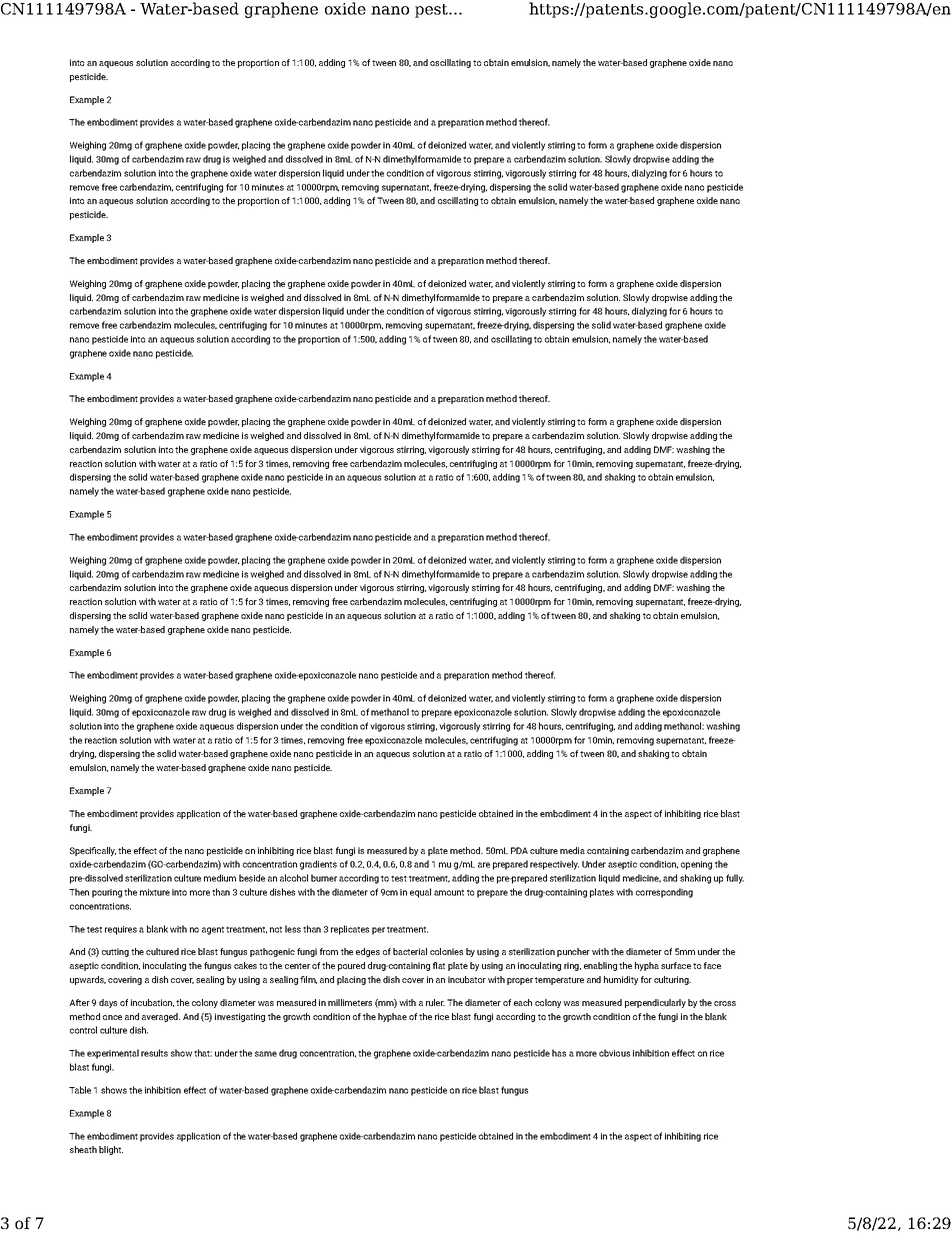 The height and width of the screenshot is (1233, 952). I want to click on medium, so click(220, 878).
